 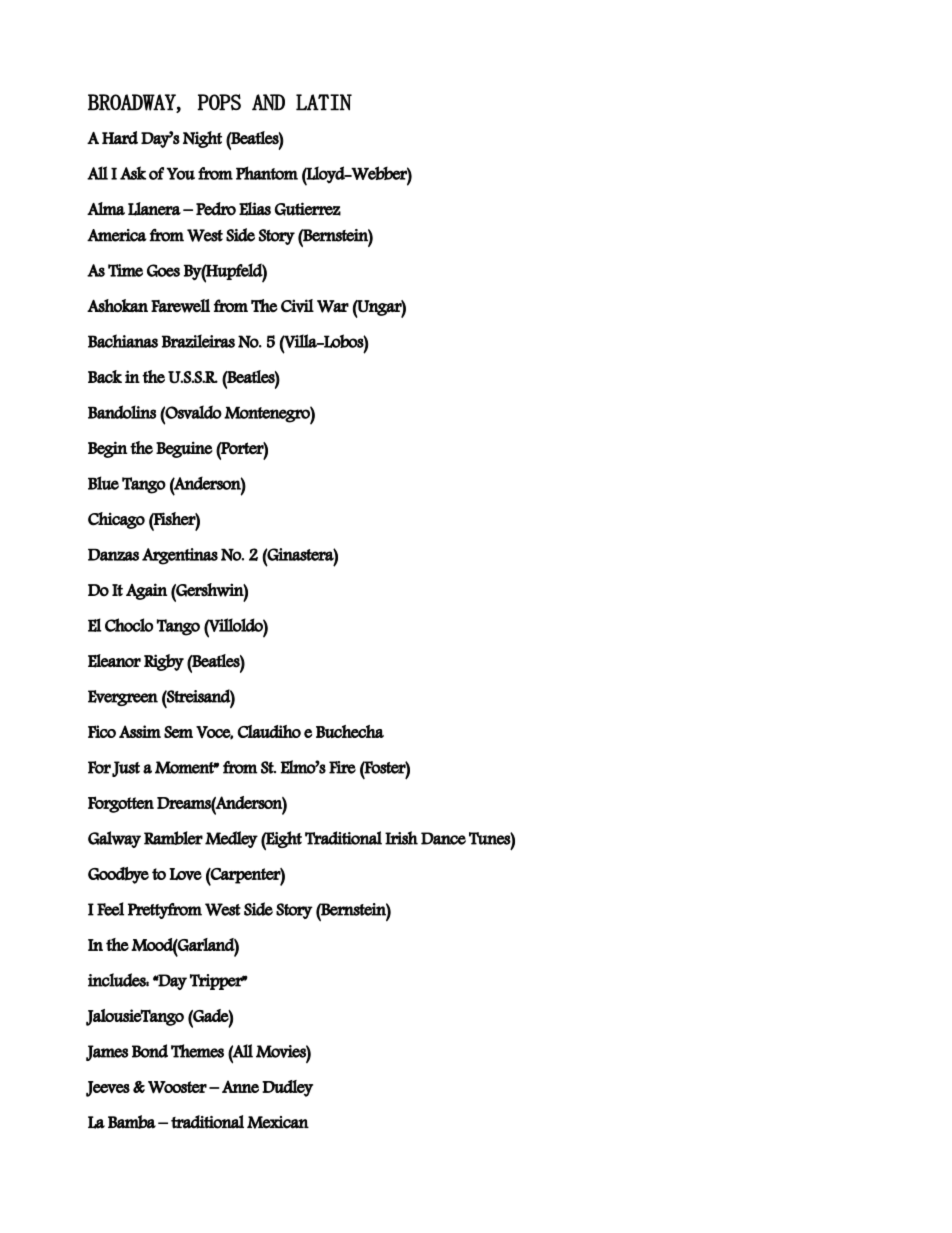 What do you see at coordinates (231, 839) in the screenshot?
I see `Medley` at bounding box center [231, 839].
